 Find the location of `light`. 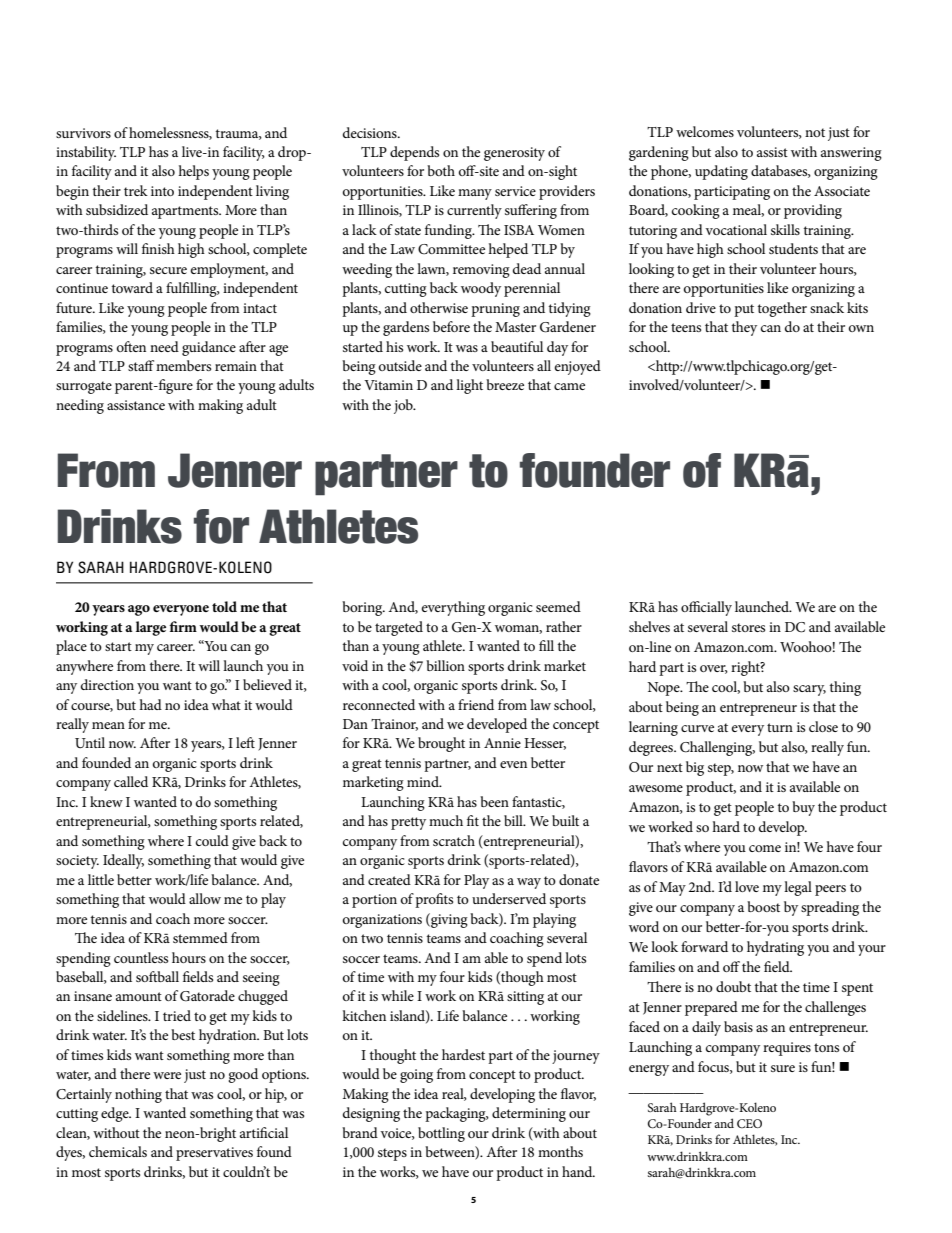

light is located at coordinates (469, 386).
